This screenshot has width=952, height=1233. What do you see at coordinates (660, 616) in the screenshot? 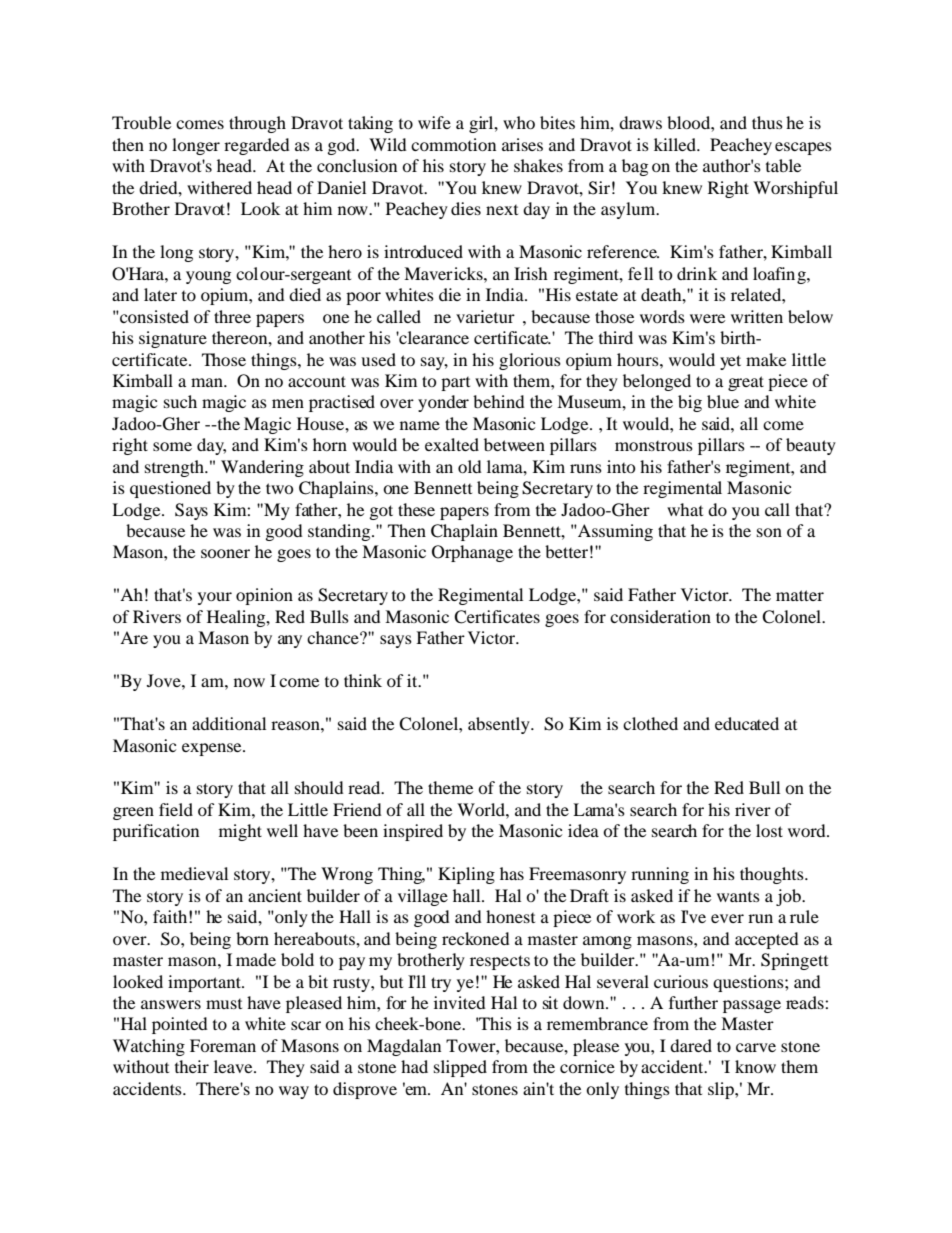
I see `consideration` at bounding box center [660, 616].
